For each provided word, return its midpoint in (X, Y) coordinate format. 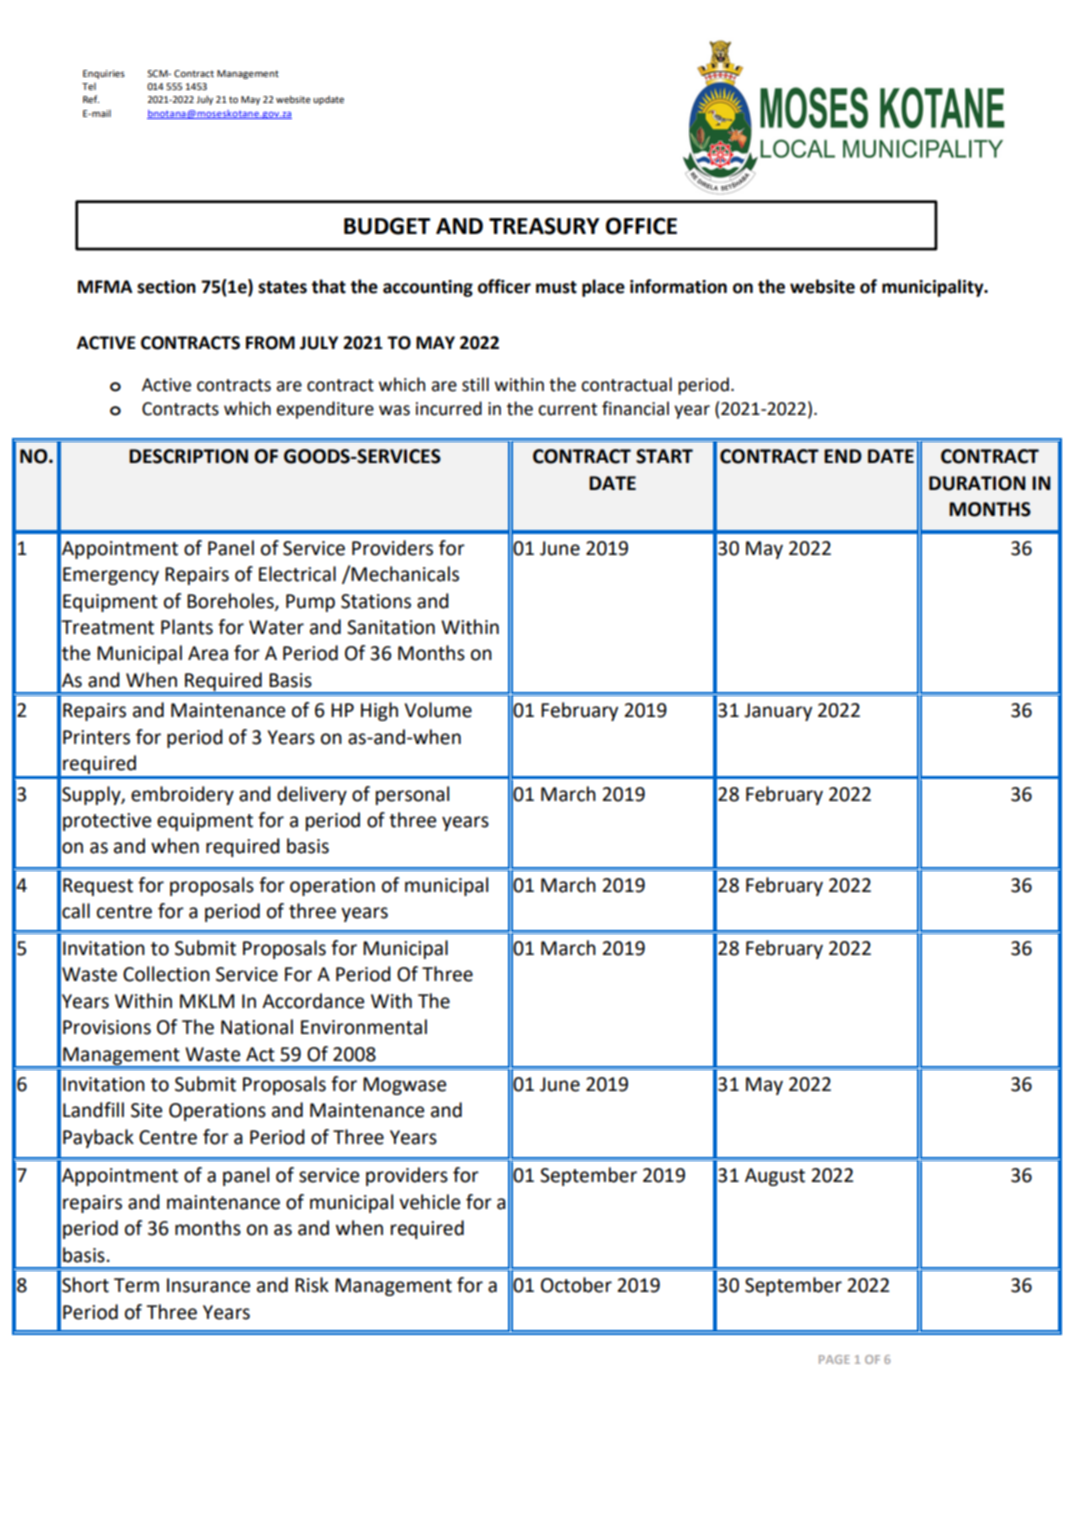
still (475, 384)
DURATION (977, 483)
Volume (438, 710)
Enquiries (104, 74)
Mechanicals (405, 574)
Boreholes (231, 601)
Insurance (208, 1285)
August (775, 1177)
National (257, 1027)
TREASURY (544, 226)
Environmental (364, 1027)
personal (412, 795)
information (678, 286)
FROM (270, 343)
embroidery (182, 795)
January (778, 712)
